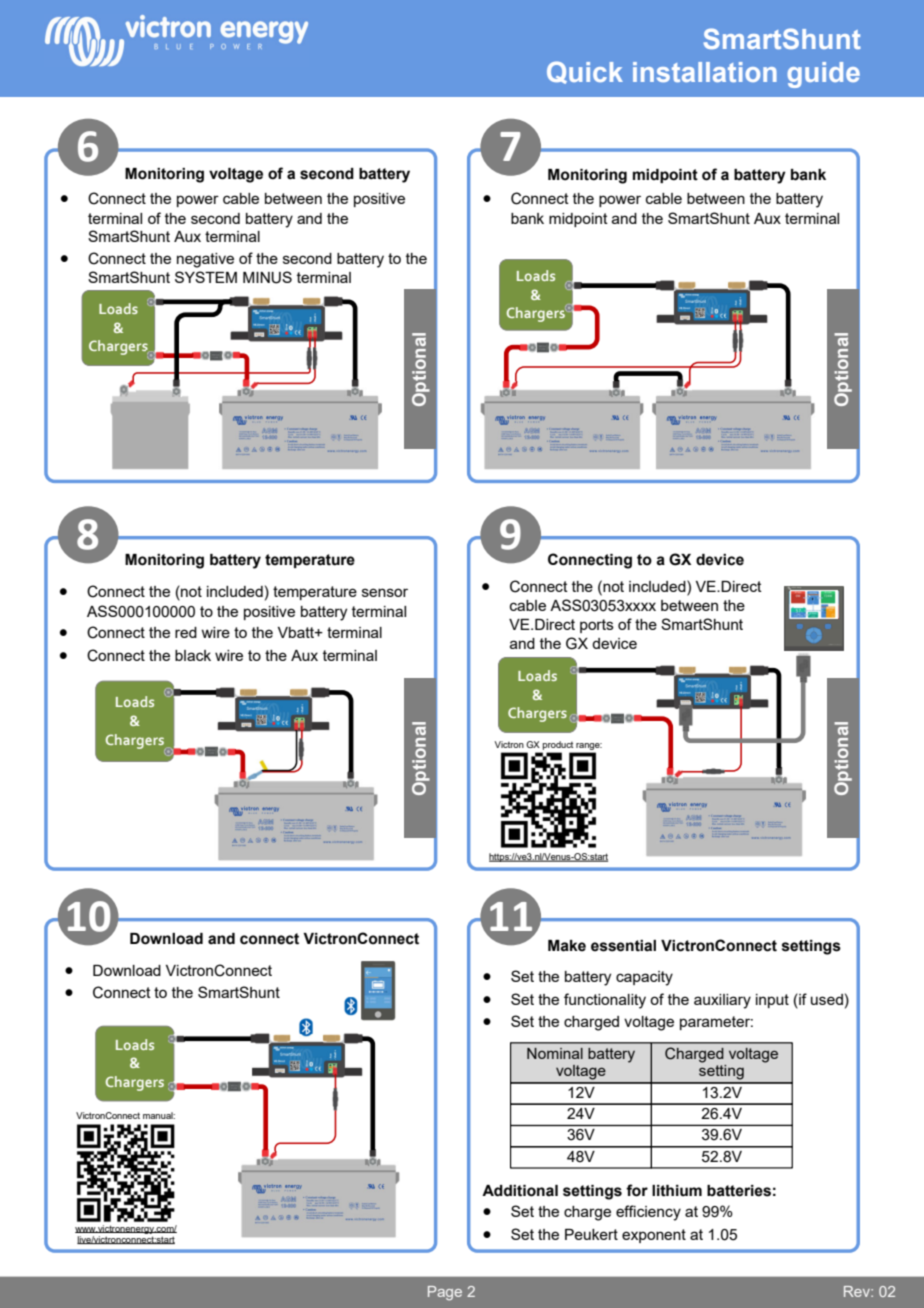  Describe the element at coordinates (520, 1191) in the screenshot. I see `Additional` at that location.
